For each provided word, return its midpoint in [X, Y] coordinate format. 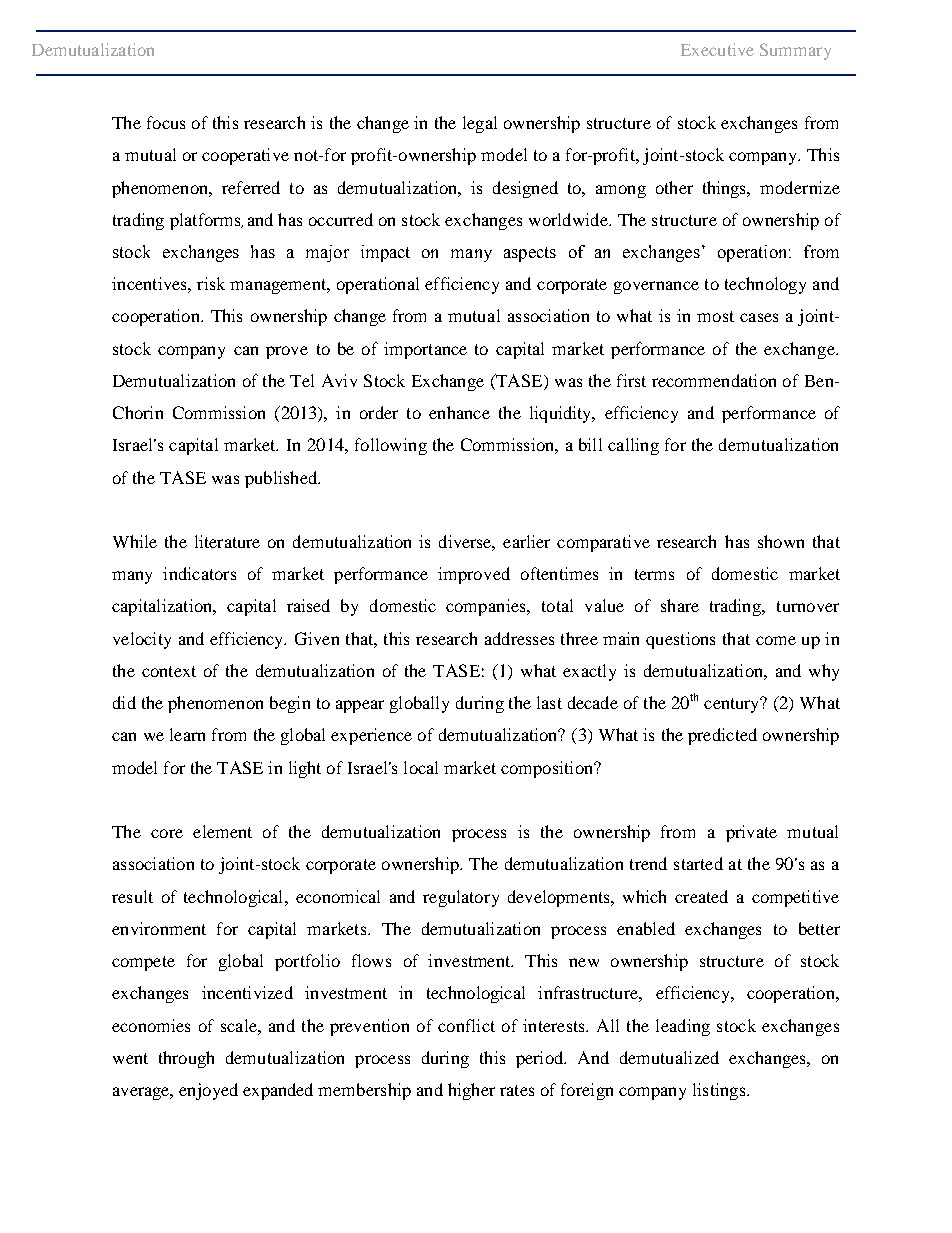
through [186, 1059]
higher [471, 1091]
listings [719, 1091]
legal [480, 124]
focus [166, 122]
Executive [717, 49]
